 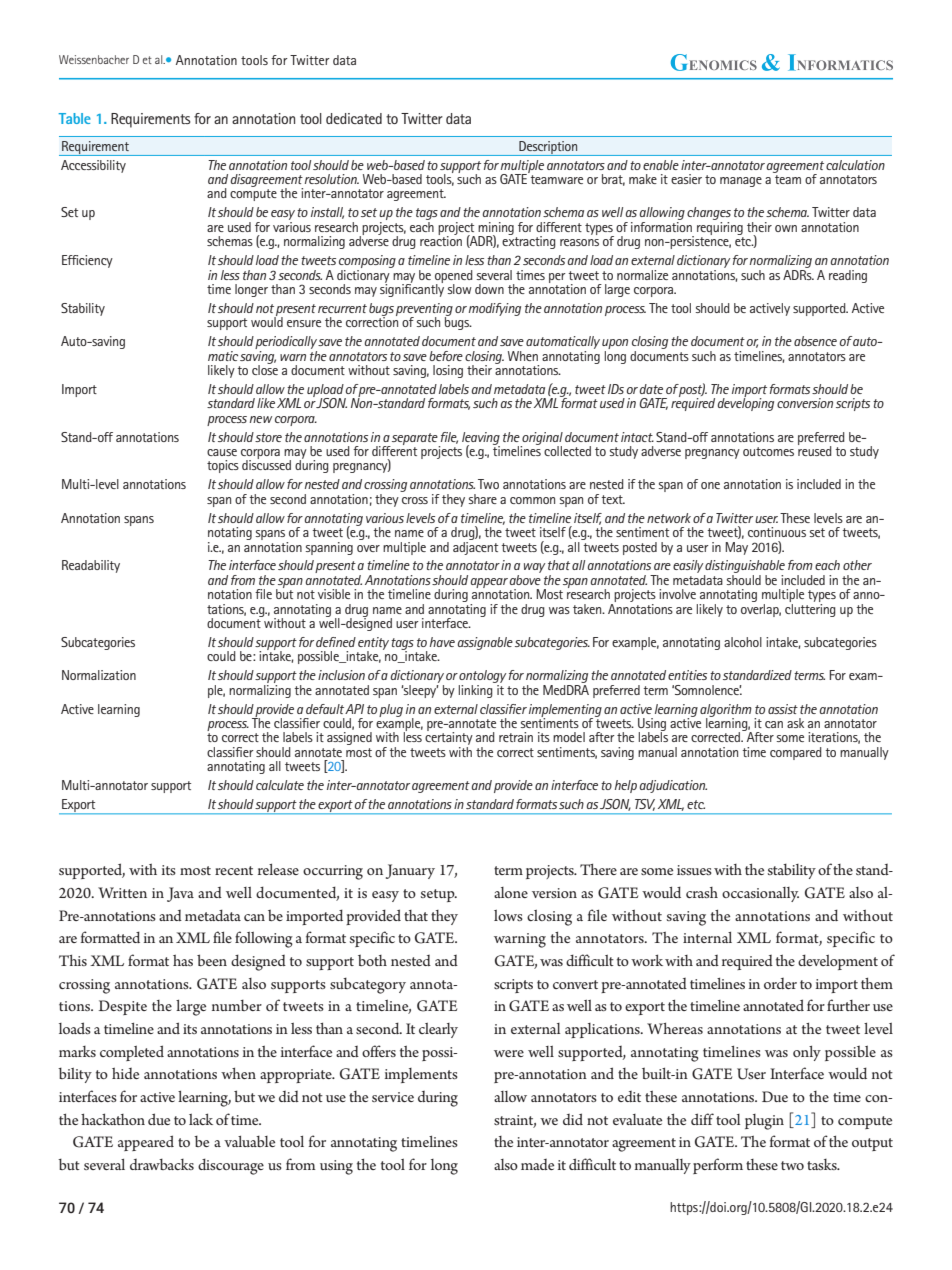 What do you see at coordinates (99, 675) in the screenshot?
I see `Normalization` at bounding box center [99, 675].
